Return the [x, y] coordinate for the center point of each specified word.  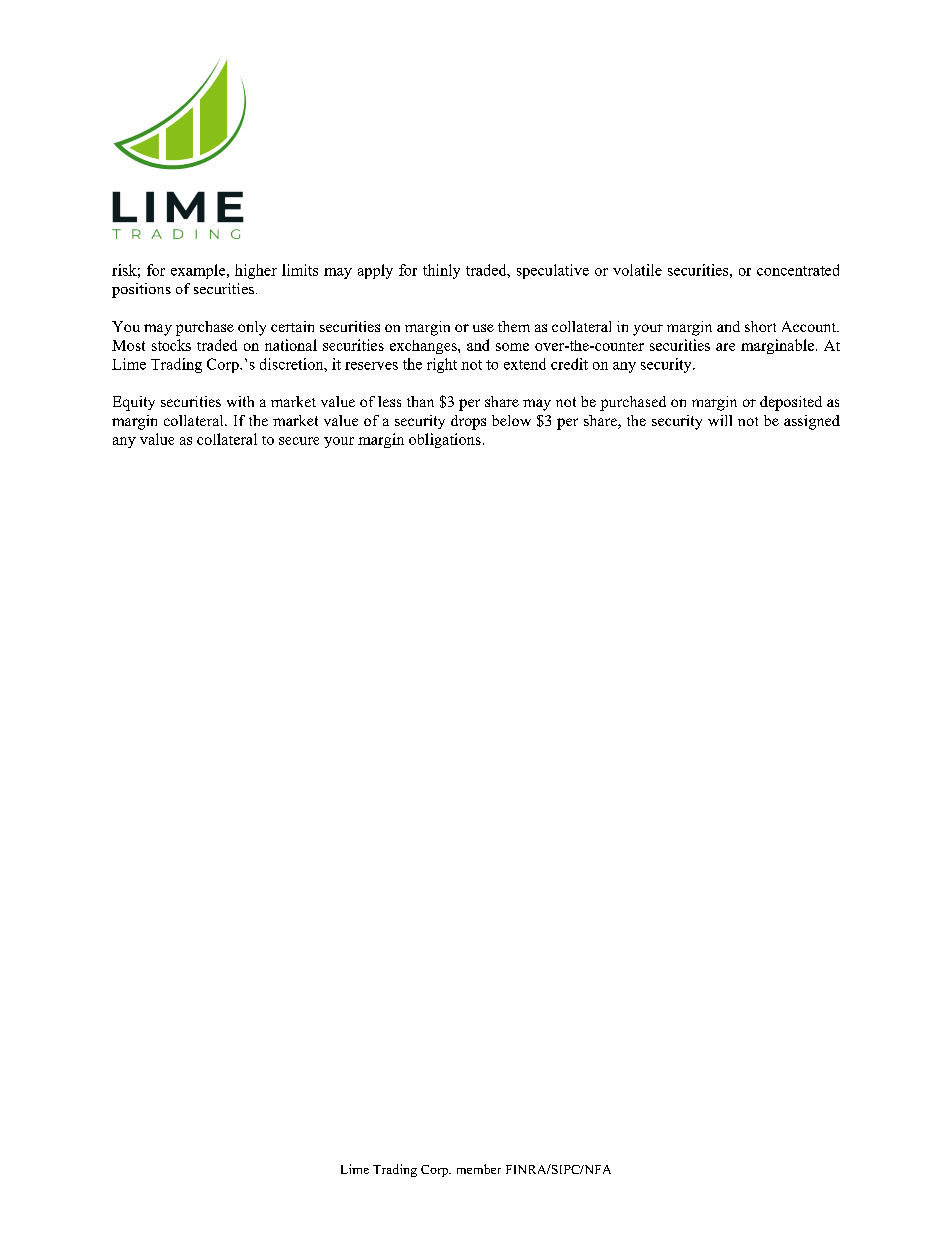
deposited [791, 403]
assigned [812, 422]
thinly [441, 271]
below [511, 420]
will [720, 420]
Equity [134, 403]
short [760, 326]
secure [299, 441]
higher [256, 271]
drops [468, 422]
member [479, 1169]
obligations [445, 440]
